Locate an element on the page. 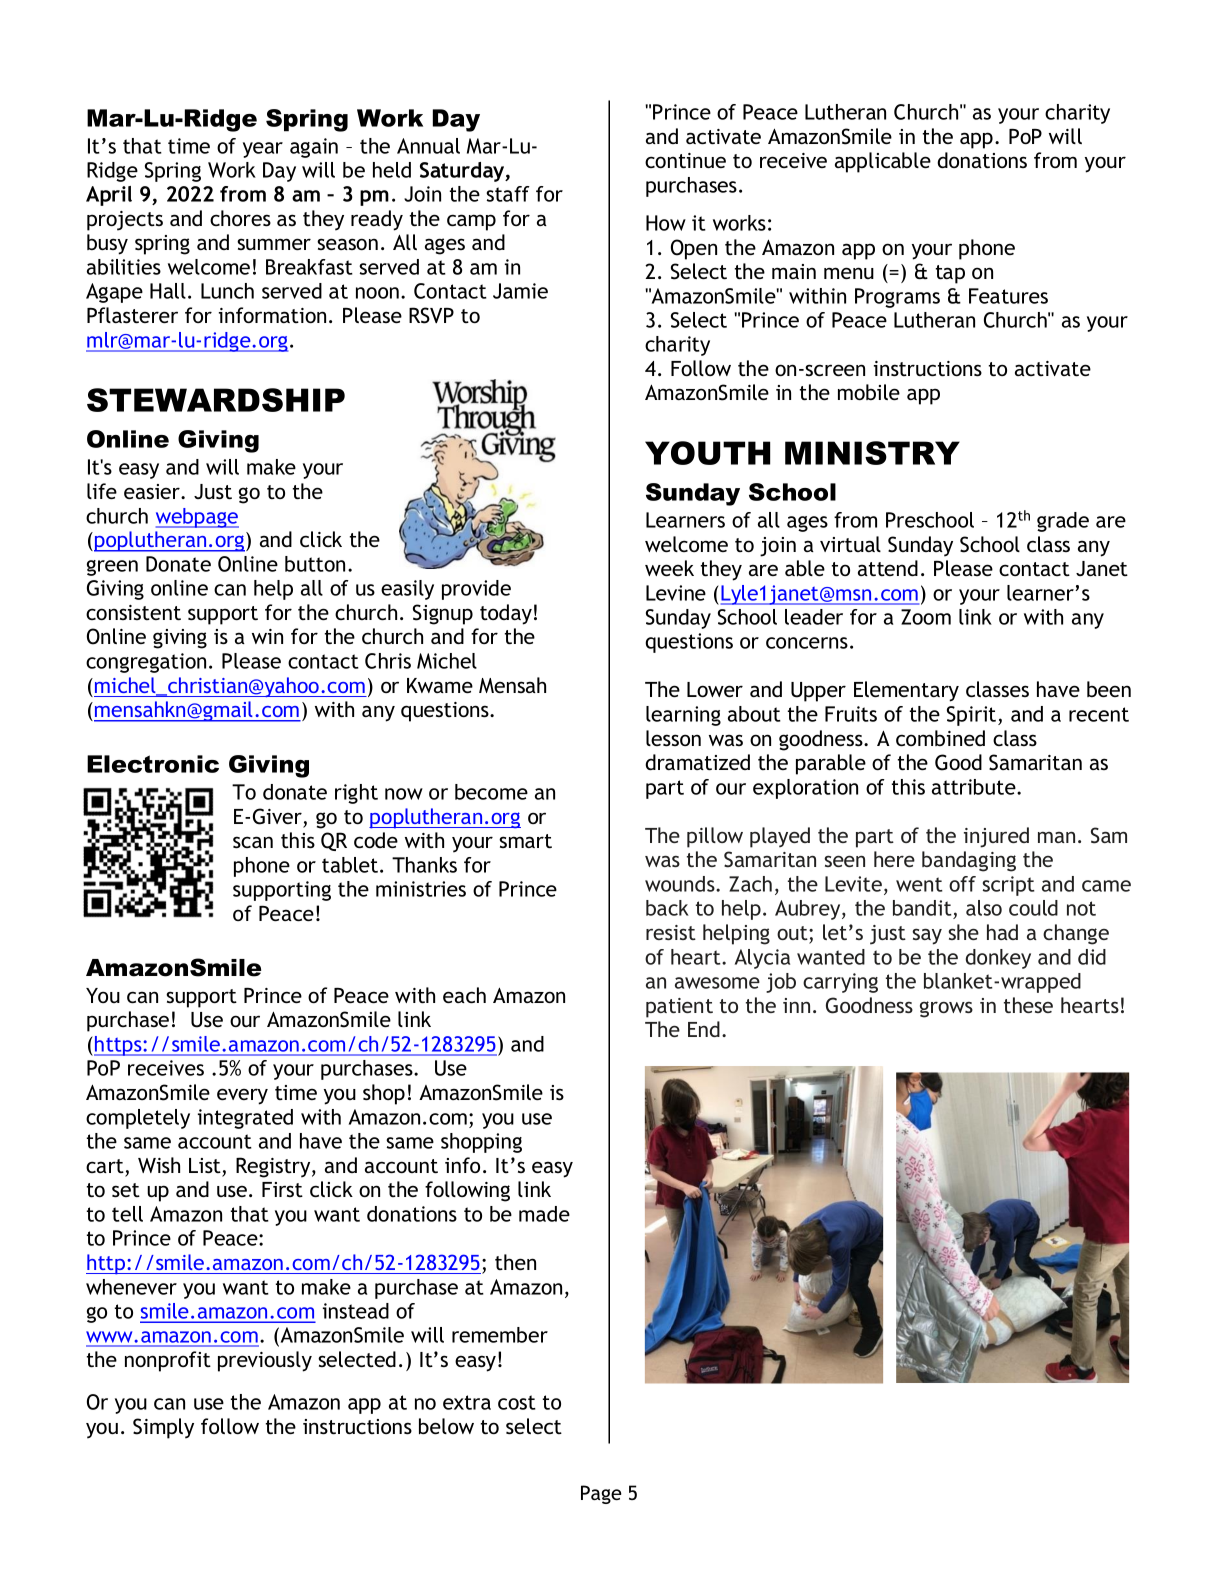 The image size is (1218, 1576). MINISTRY is located at coordinates (872, 453).
